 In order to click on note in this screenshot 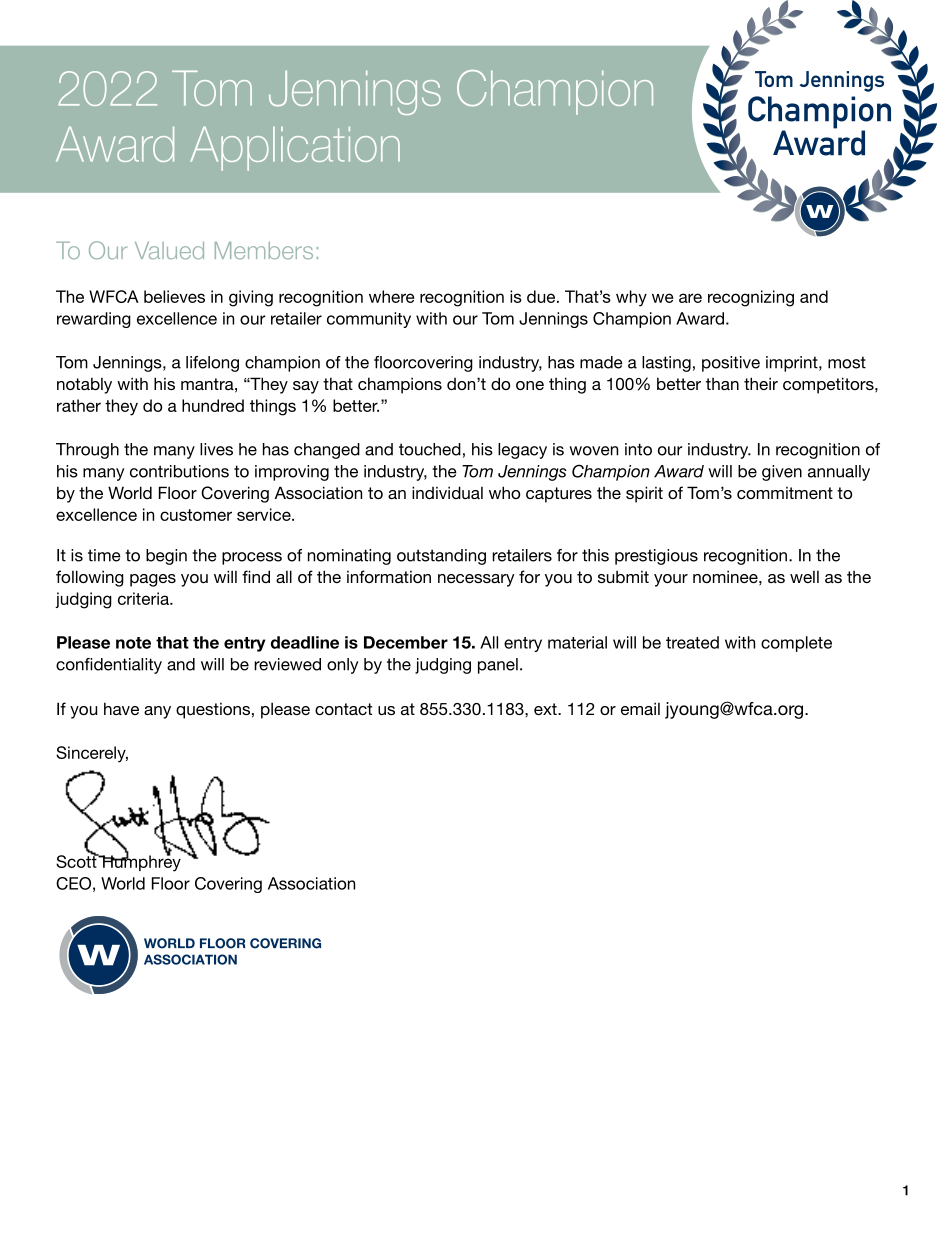, I will do `click(133, 643)`.
